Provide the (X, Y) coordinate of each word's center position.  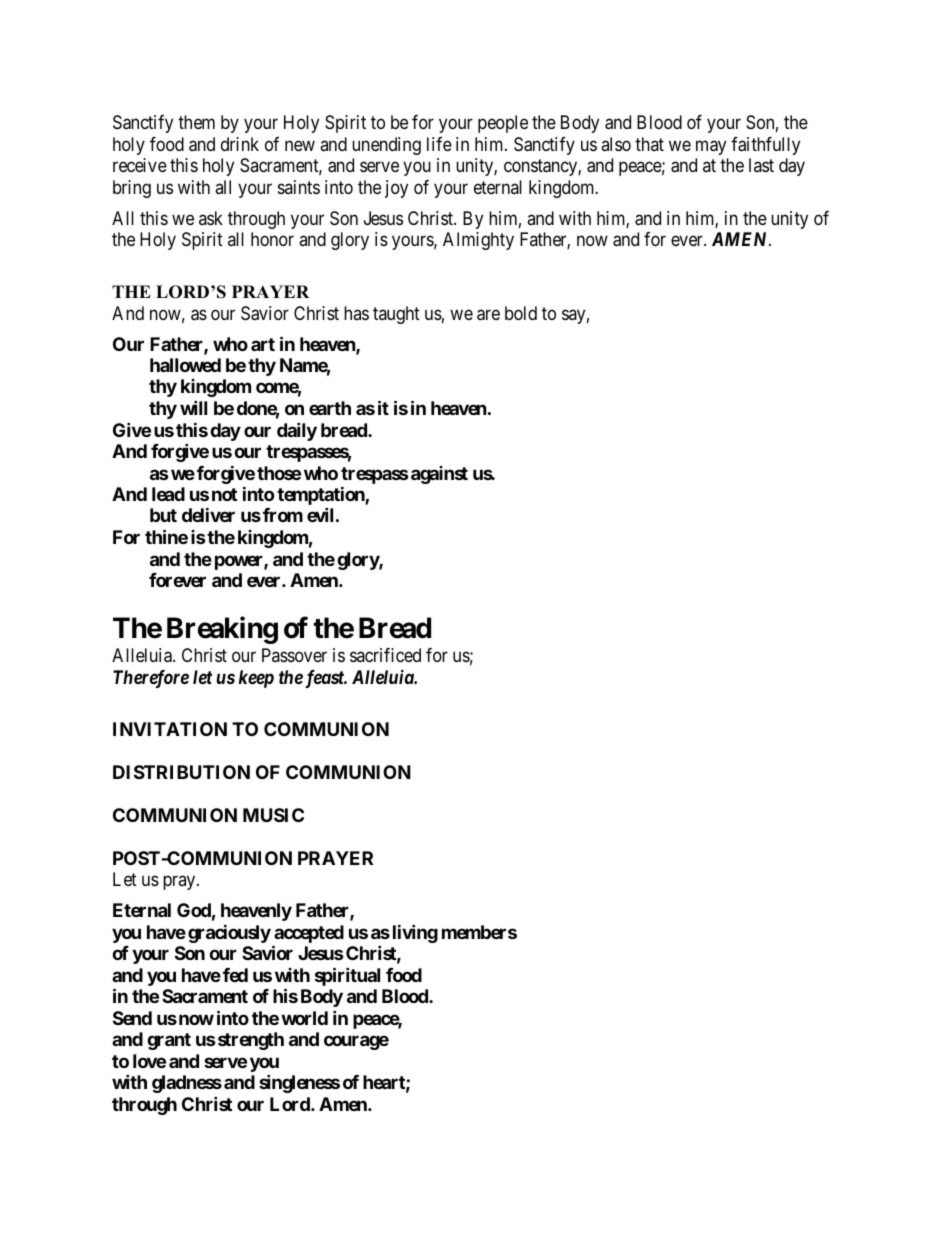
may (711, 147)
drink (240, 144)
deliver (208, 514)
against (439, 475)
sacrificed (385, 655)
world (304, 1018)
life (439, 144)
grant (169, 1041)
